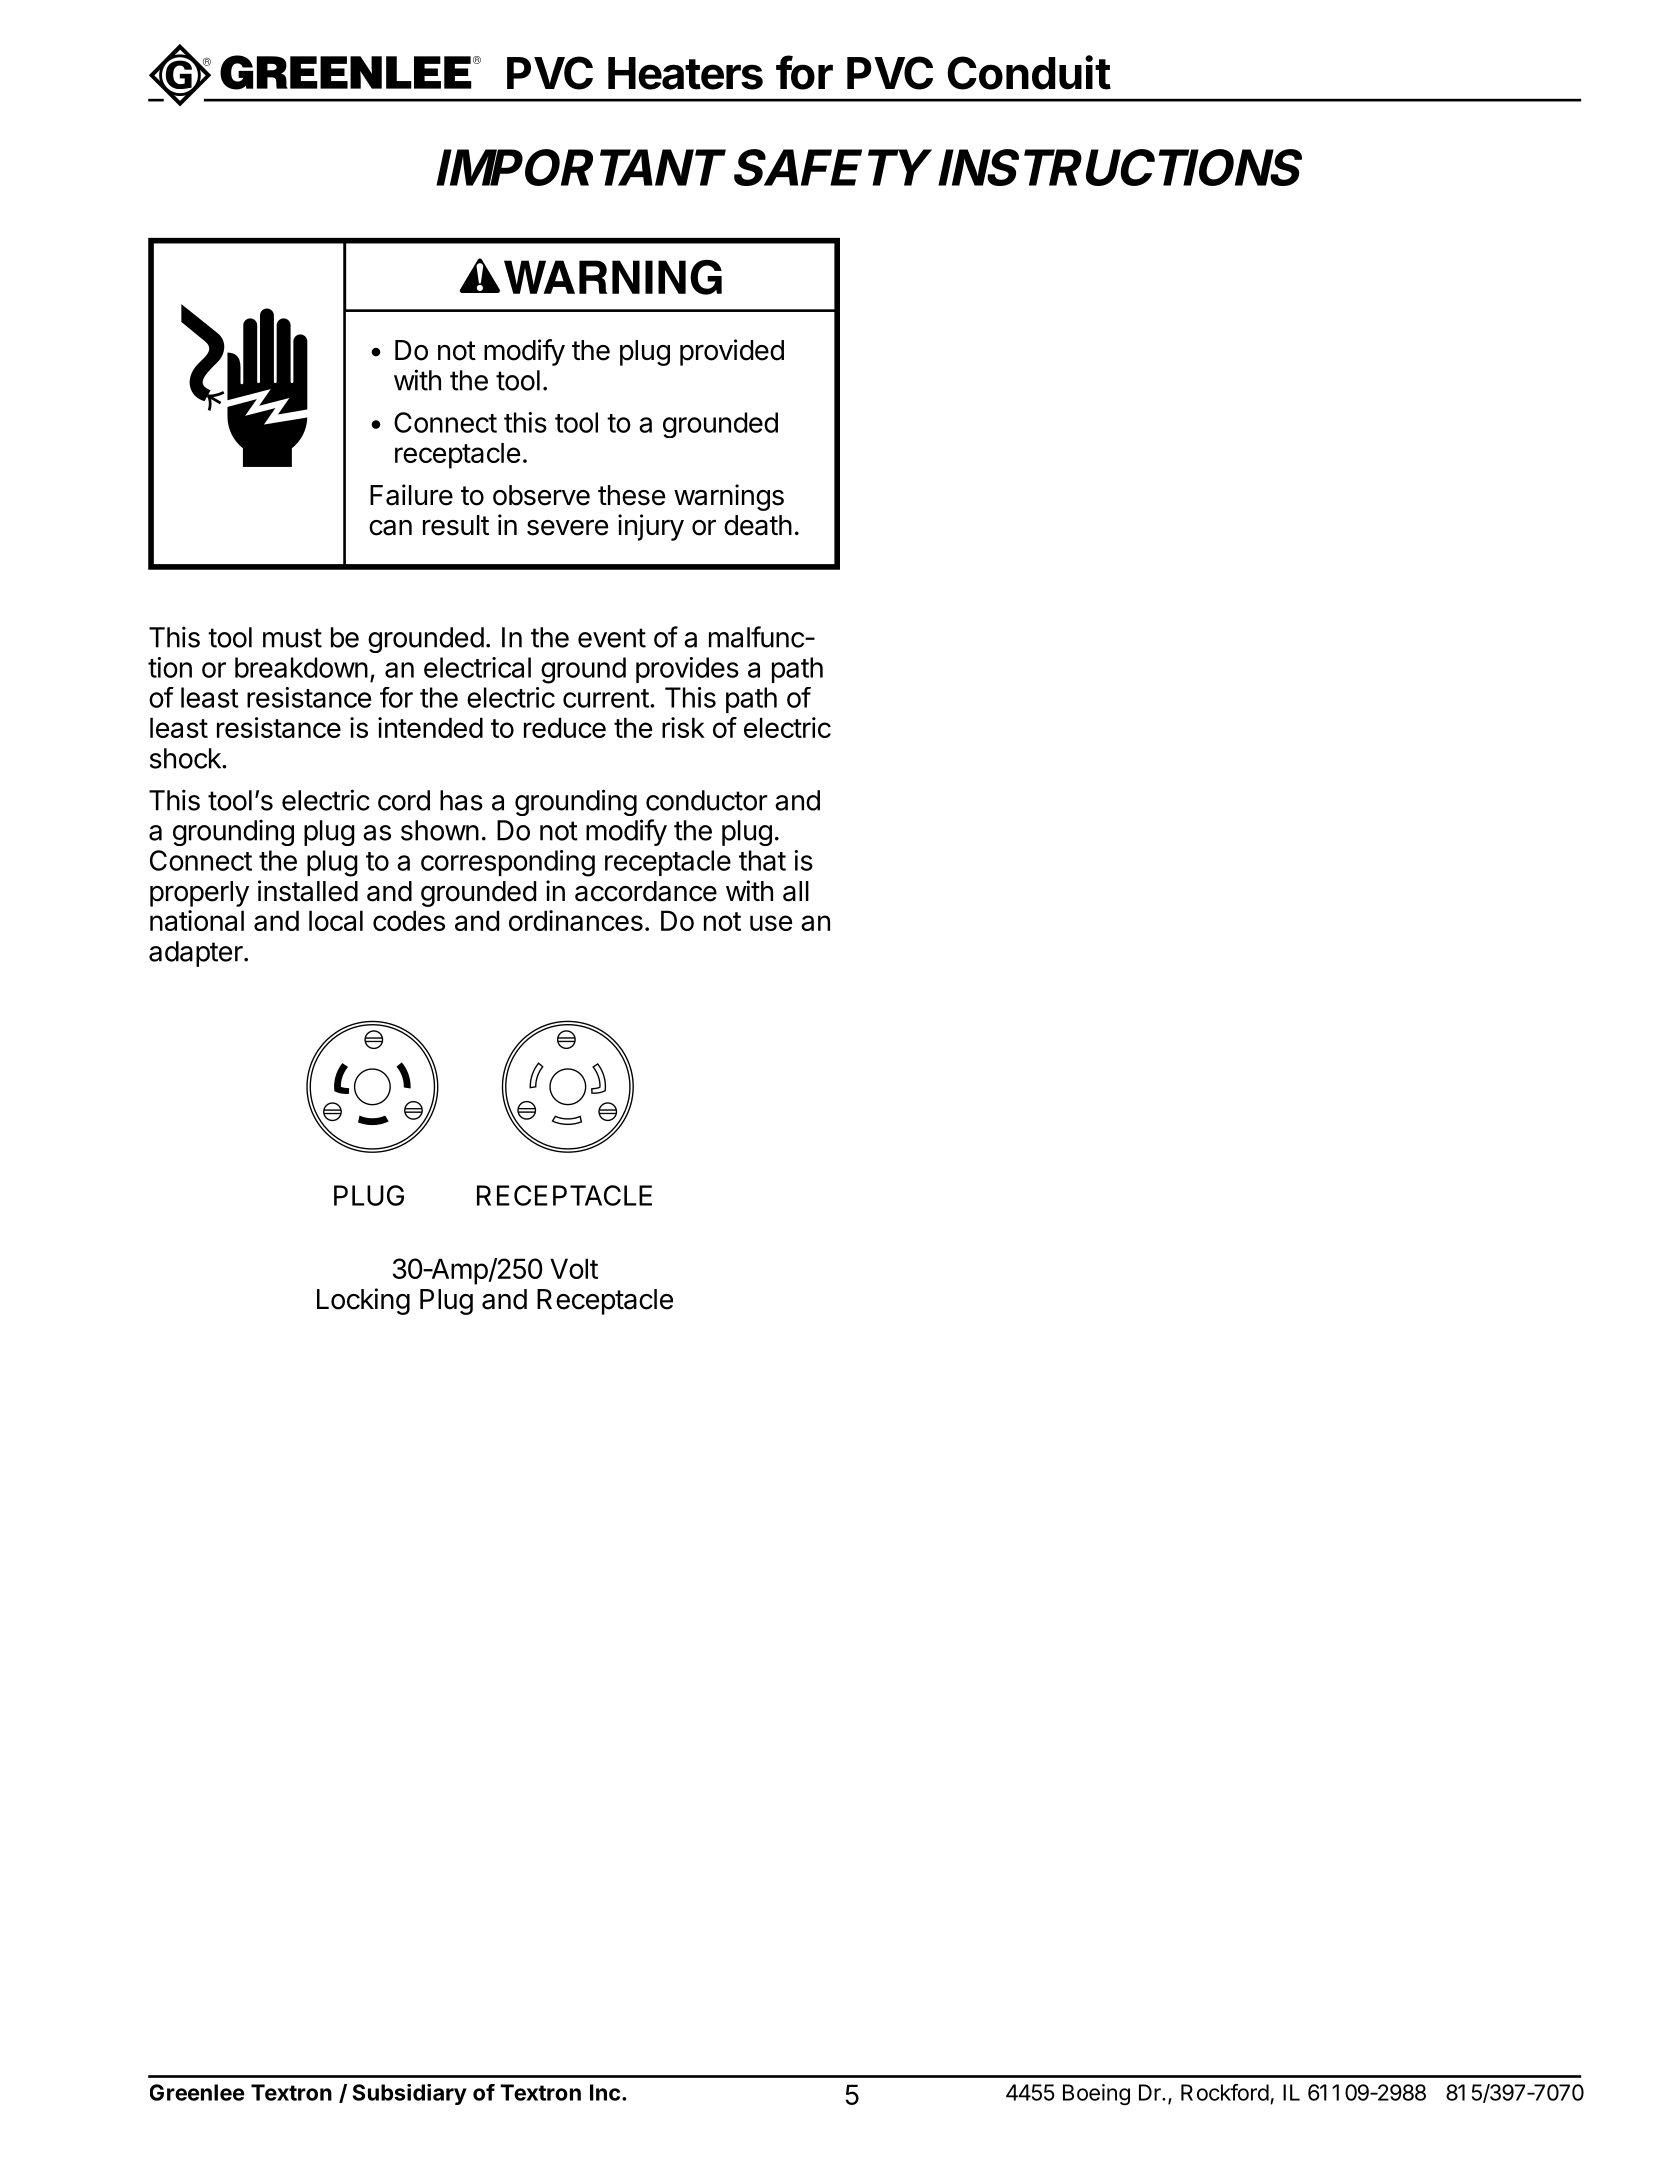 The image size is (1680, 2174). Describe the element at coordinates (685, 73) in the screenshot. I see `Heaters` at that location.
